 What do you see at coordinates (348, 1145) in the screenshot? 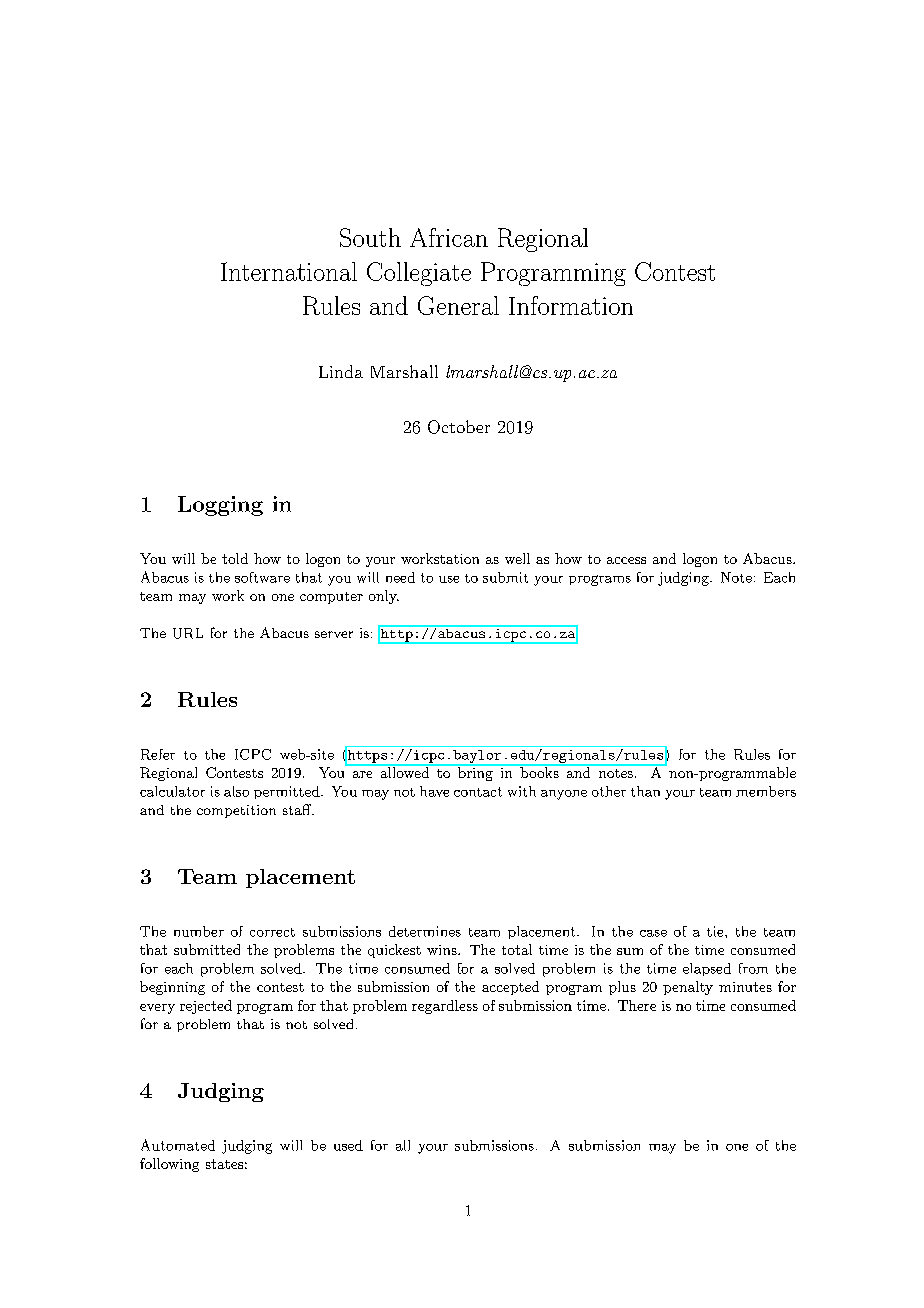
I see `used` at bounding box center [348, 1145].
